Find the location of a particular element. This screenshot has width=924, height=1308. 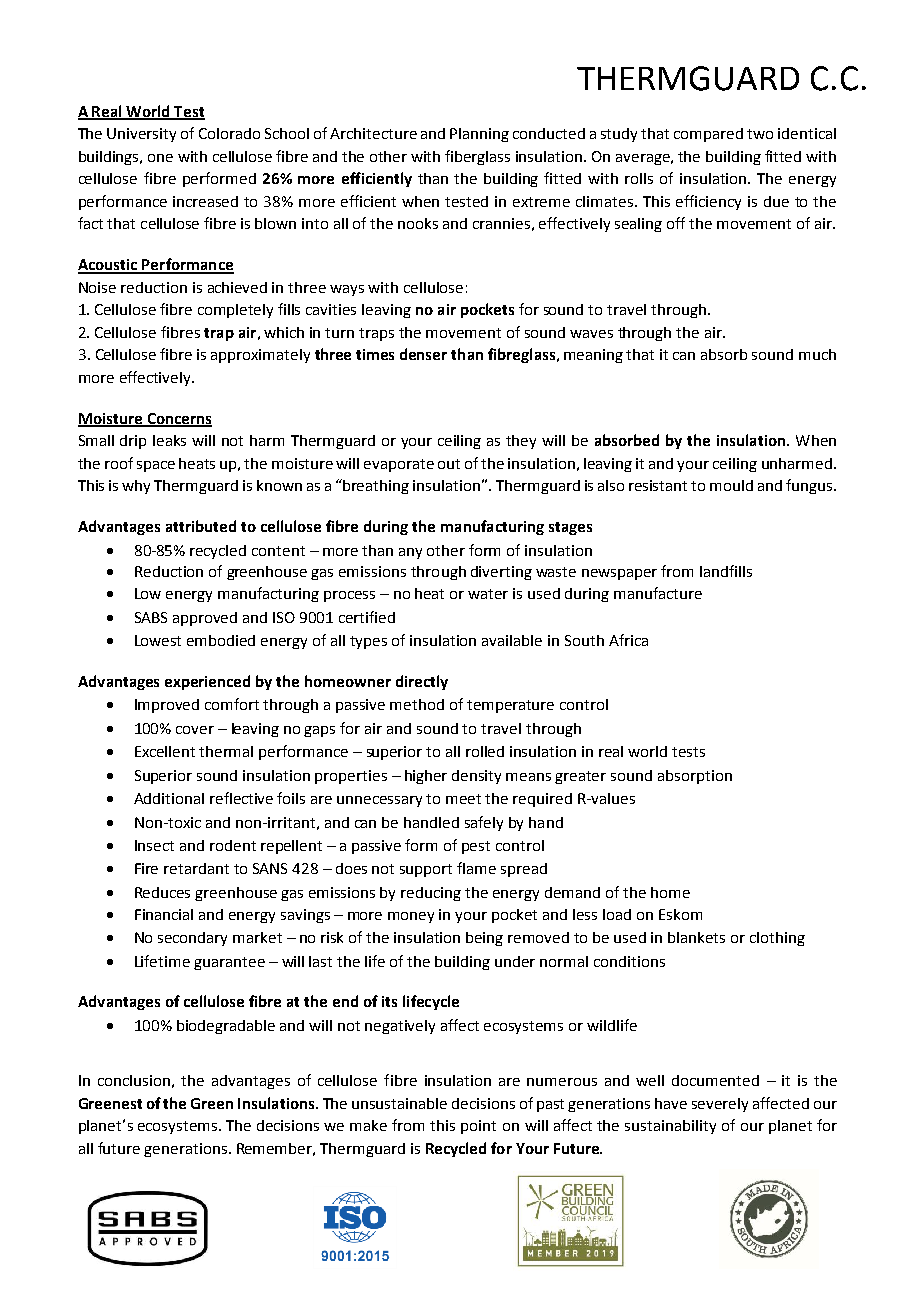

approved is located at coordinates (205, 619).
